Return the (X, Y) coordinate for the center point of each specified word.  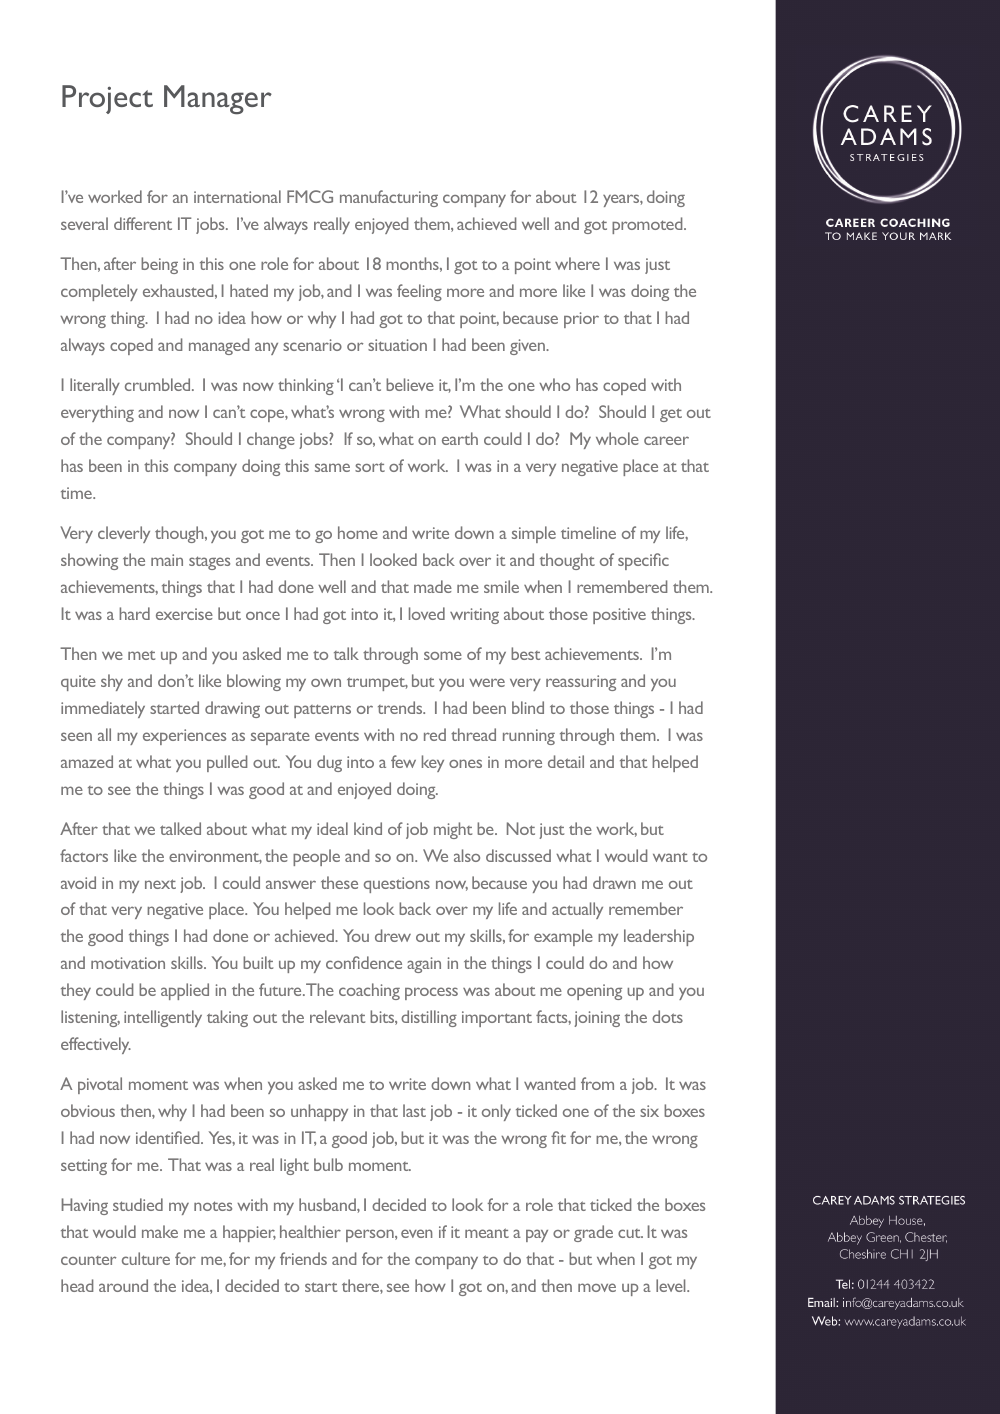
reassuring (581, 683)
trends (401, 707)
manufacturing (389, 198)
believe (410, 384)
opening (594, 992)
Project (107, 99)
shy (112, 682)
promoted (648, 225)
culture (146, 1258)
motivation (128, 963)
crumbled (159, 384)
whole (617, 438)
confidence (364, 962)
